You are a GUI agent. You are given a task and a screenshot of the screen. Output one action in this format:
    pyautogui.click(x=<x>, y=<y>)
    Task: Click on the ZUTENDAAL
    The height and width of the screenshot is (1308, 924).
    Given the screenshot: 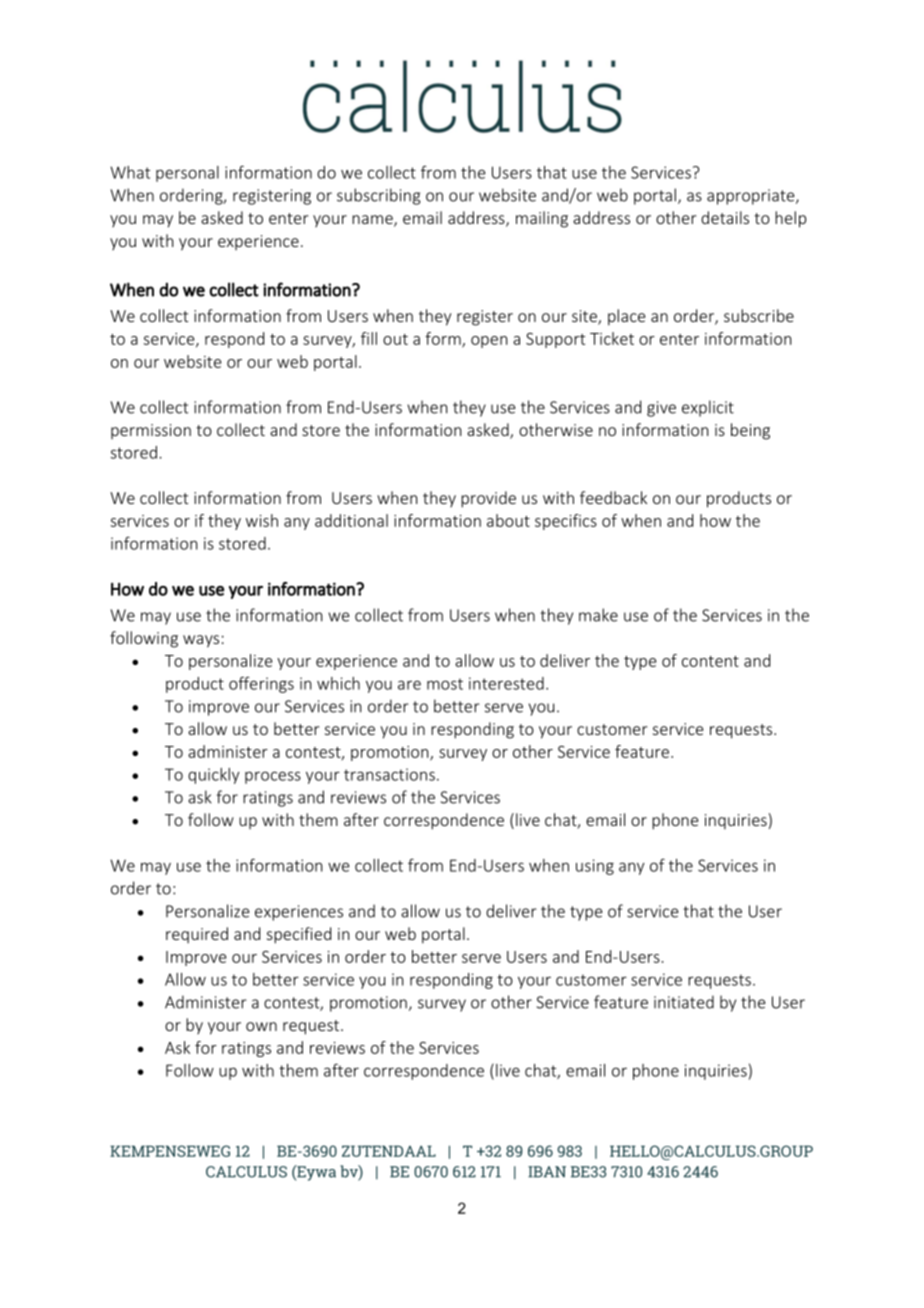 What is the action you would take?
    pyautogui.click(x=389, y=1151)
